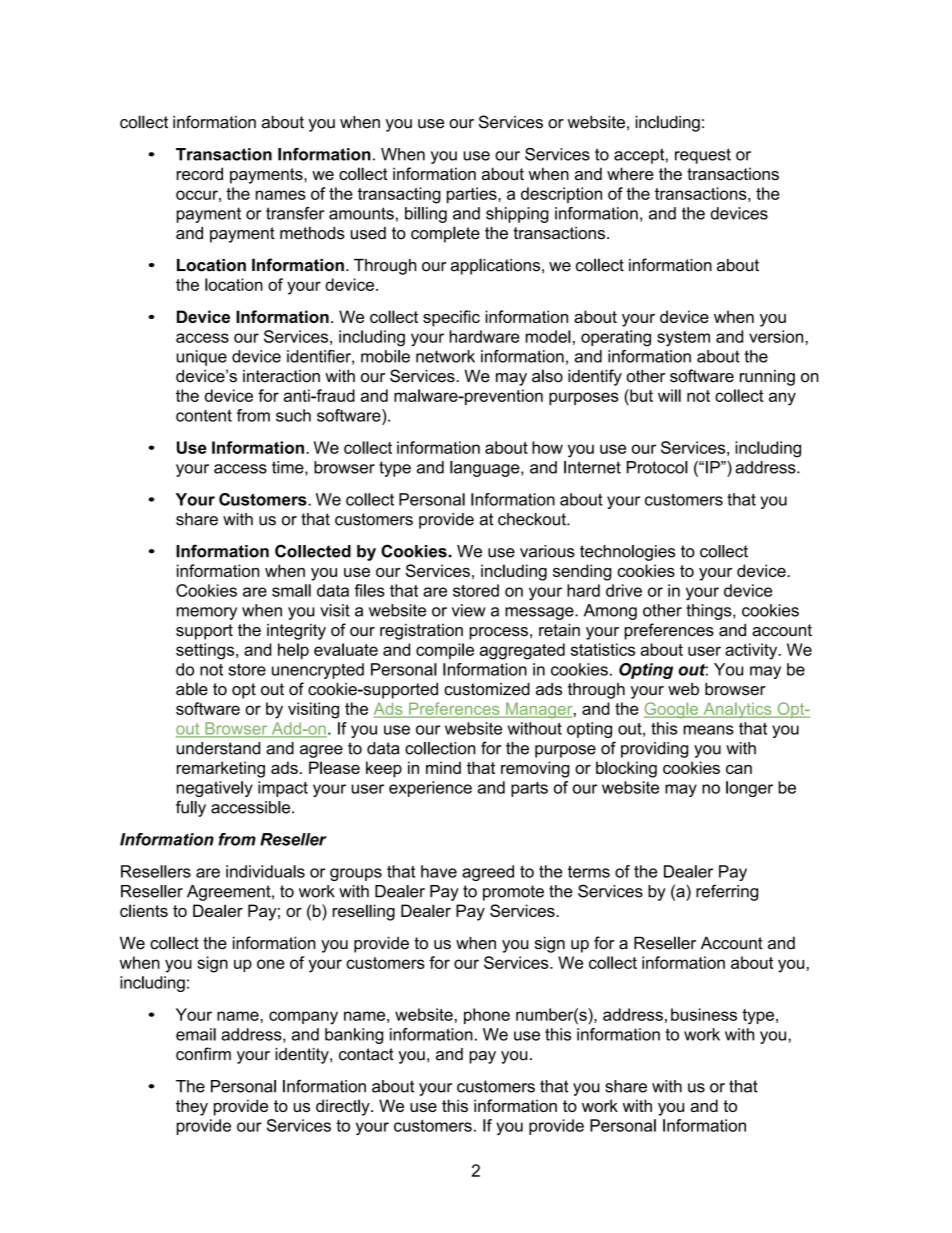 The width and height of the document is (952, 1233). Describe the element at coordinates (203, 1054) in the document. I see `confirm` at that location.
